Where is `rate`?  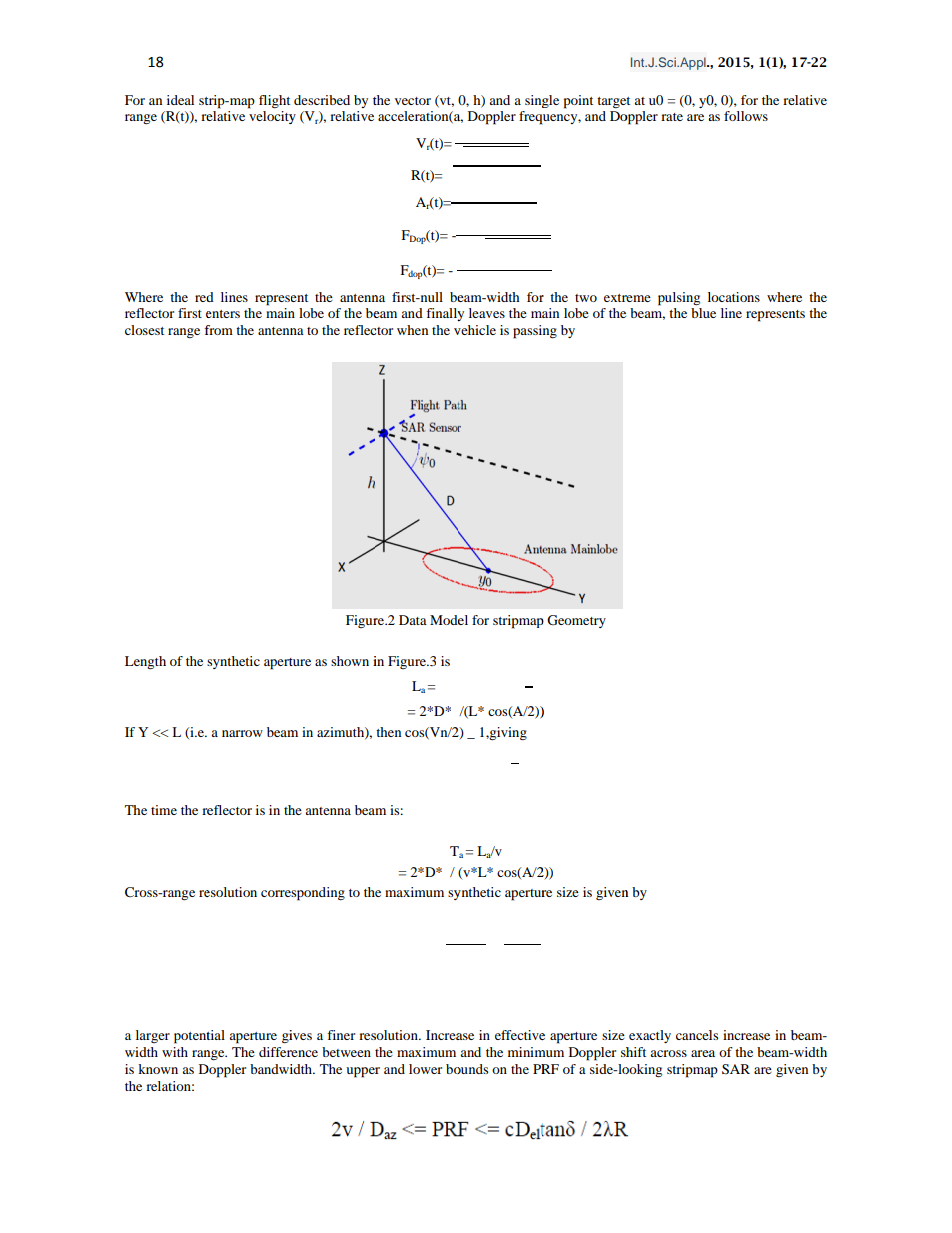
rate is located at coordinates (672, 117).
